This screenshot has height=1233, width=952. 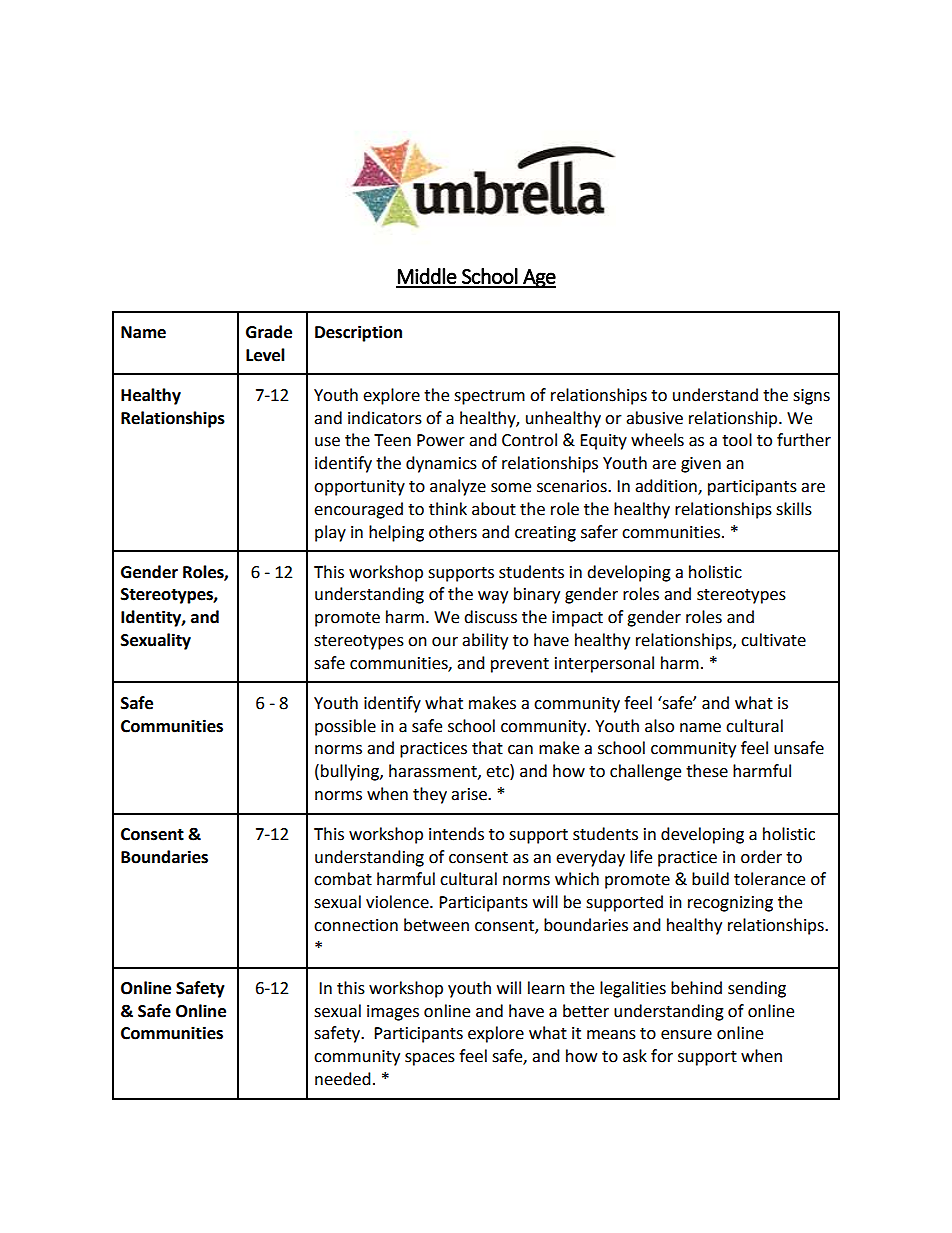 What do you see at coordinates (330, 533) in the screenshot?
I see `play` at bounding box center [330, 533].
